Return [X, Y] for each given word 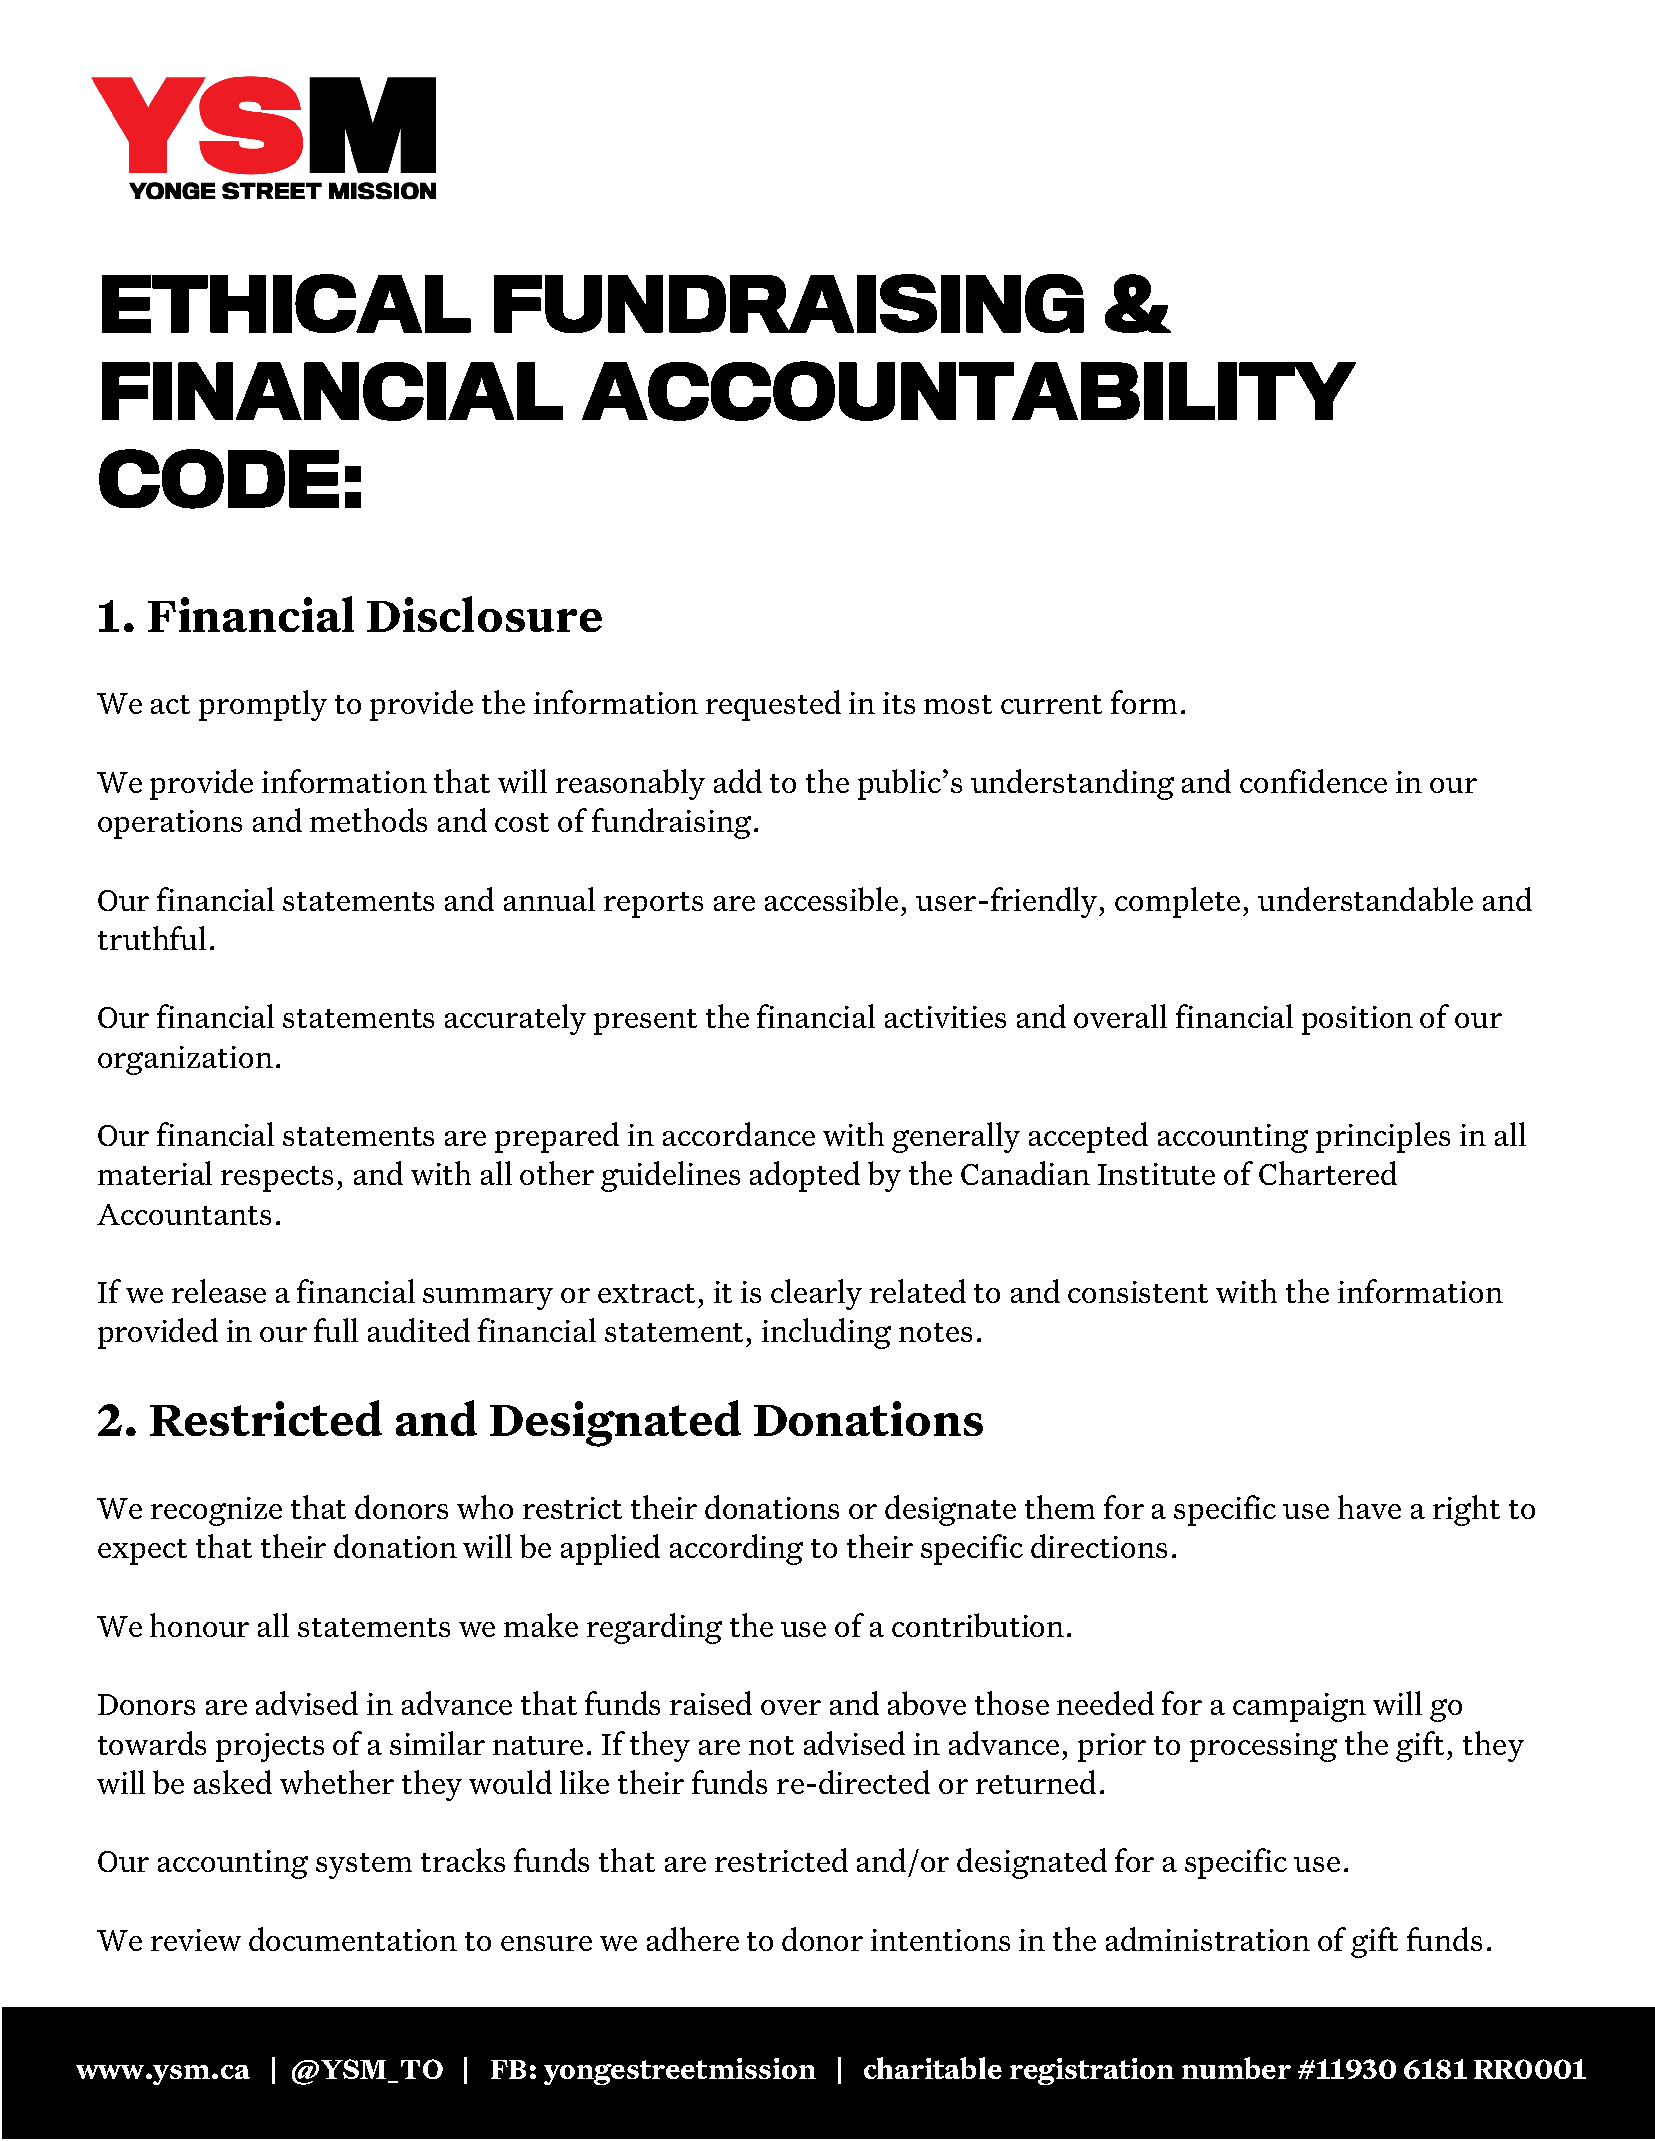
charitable [933, 2068]
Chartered [1328, 1173]
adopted [805, 1176]
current [1051, 704]
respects [277, 1179]
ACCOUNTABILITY [969, 391]
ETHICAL [286, 303]
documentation [353, 1939]
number [1236, 2068]
